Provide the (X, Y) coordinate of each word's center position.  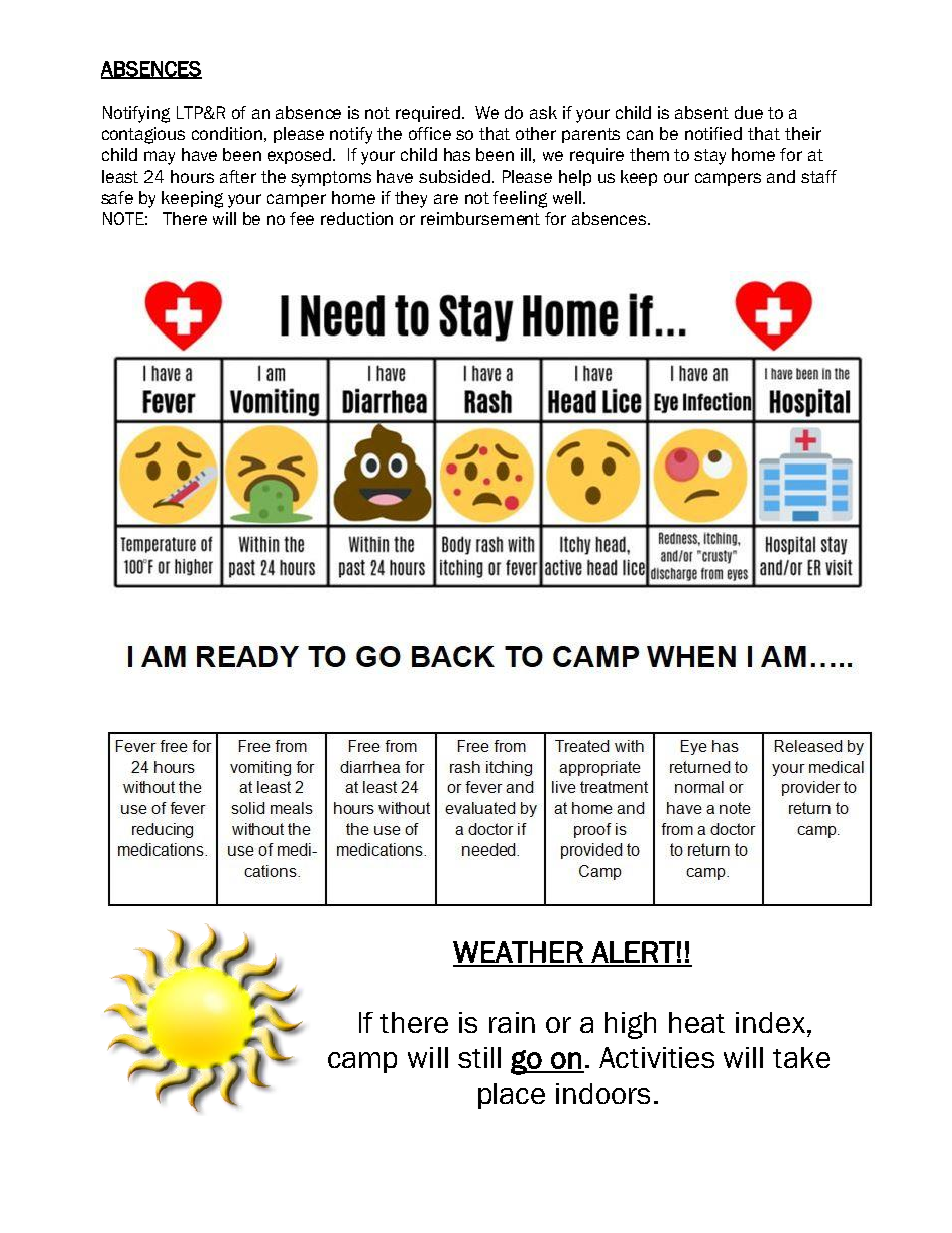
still (479, 1057)
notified (713, 133)
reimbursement (480, 218)
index (770, 1022)
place (511, 1096)
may (159, 158)
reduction (357, 218)
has (457, 154)
